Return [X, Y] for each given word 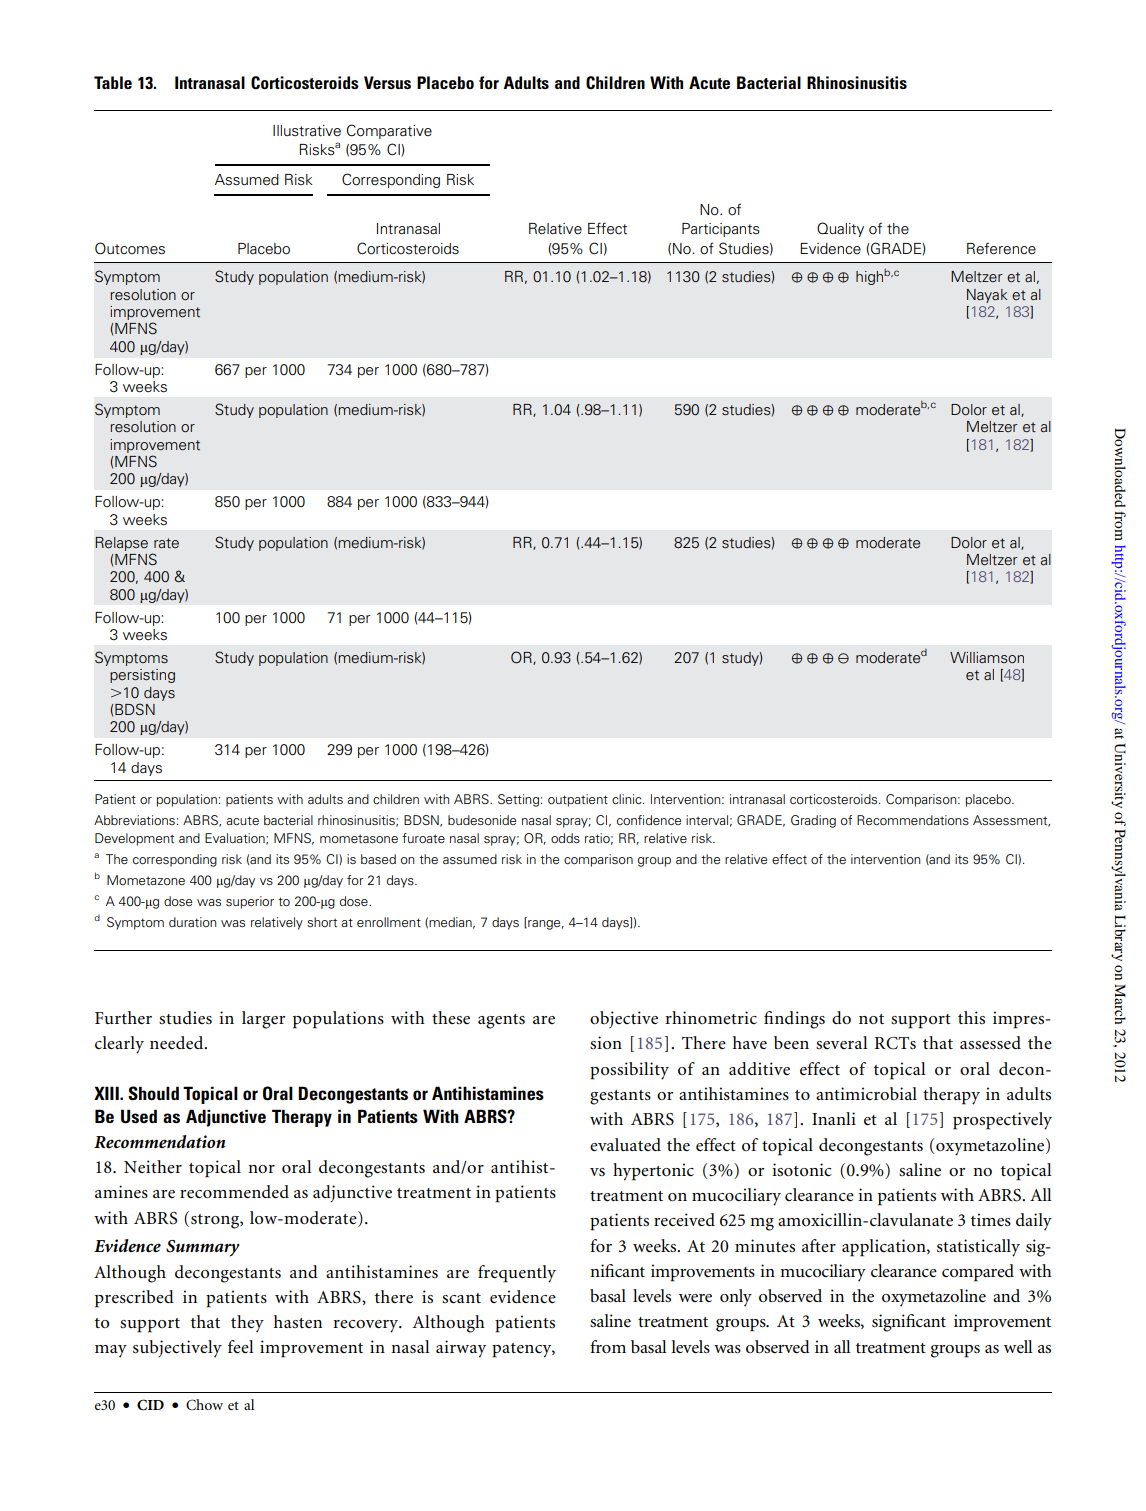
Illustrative [307, 131]
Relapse [122, 544]
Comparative [389, 131]
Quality [840, 229]
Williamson [987, 657]
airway [461, 1349]
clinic [628, 799]
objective [624, 1019]
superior [250, 902]
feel [241, 1346]
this [971, 1017]
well [1018, 1346]
